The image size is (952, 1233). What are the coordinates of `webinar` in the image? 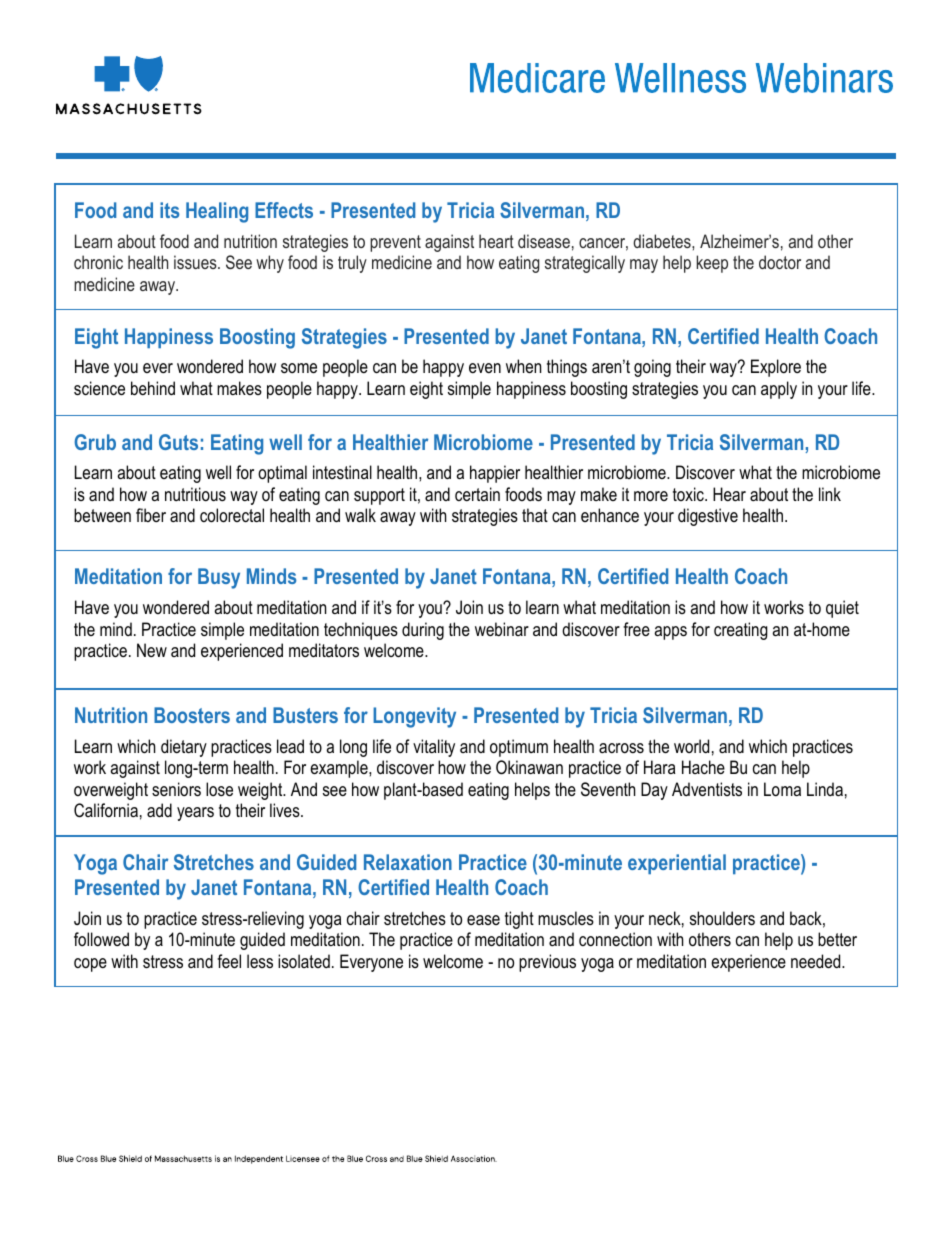 It's located at (502, 629).
